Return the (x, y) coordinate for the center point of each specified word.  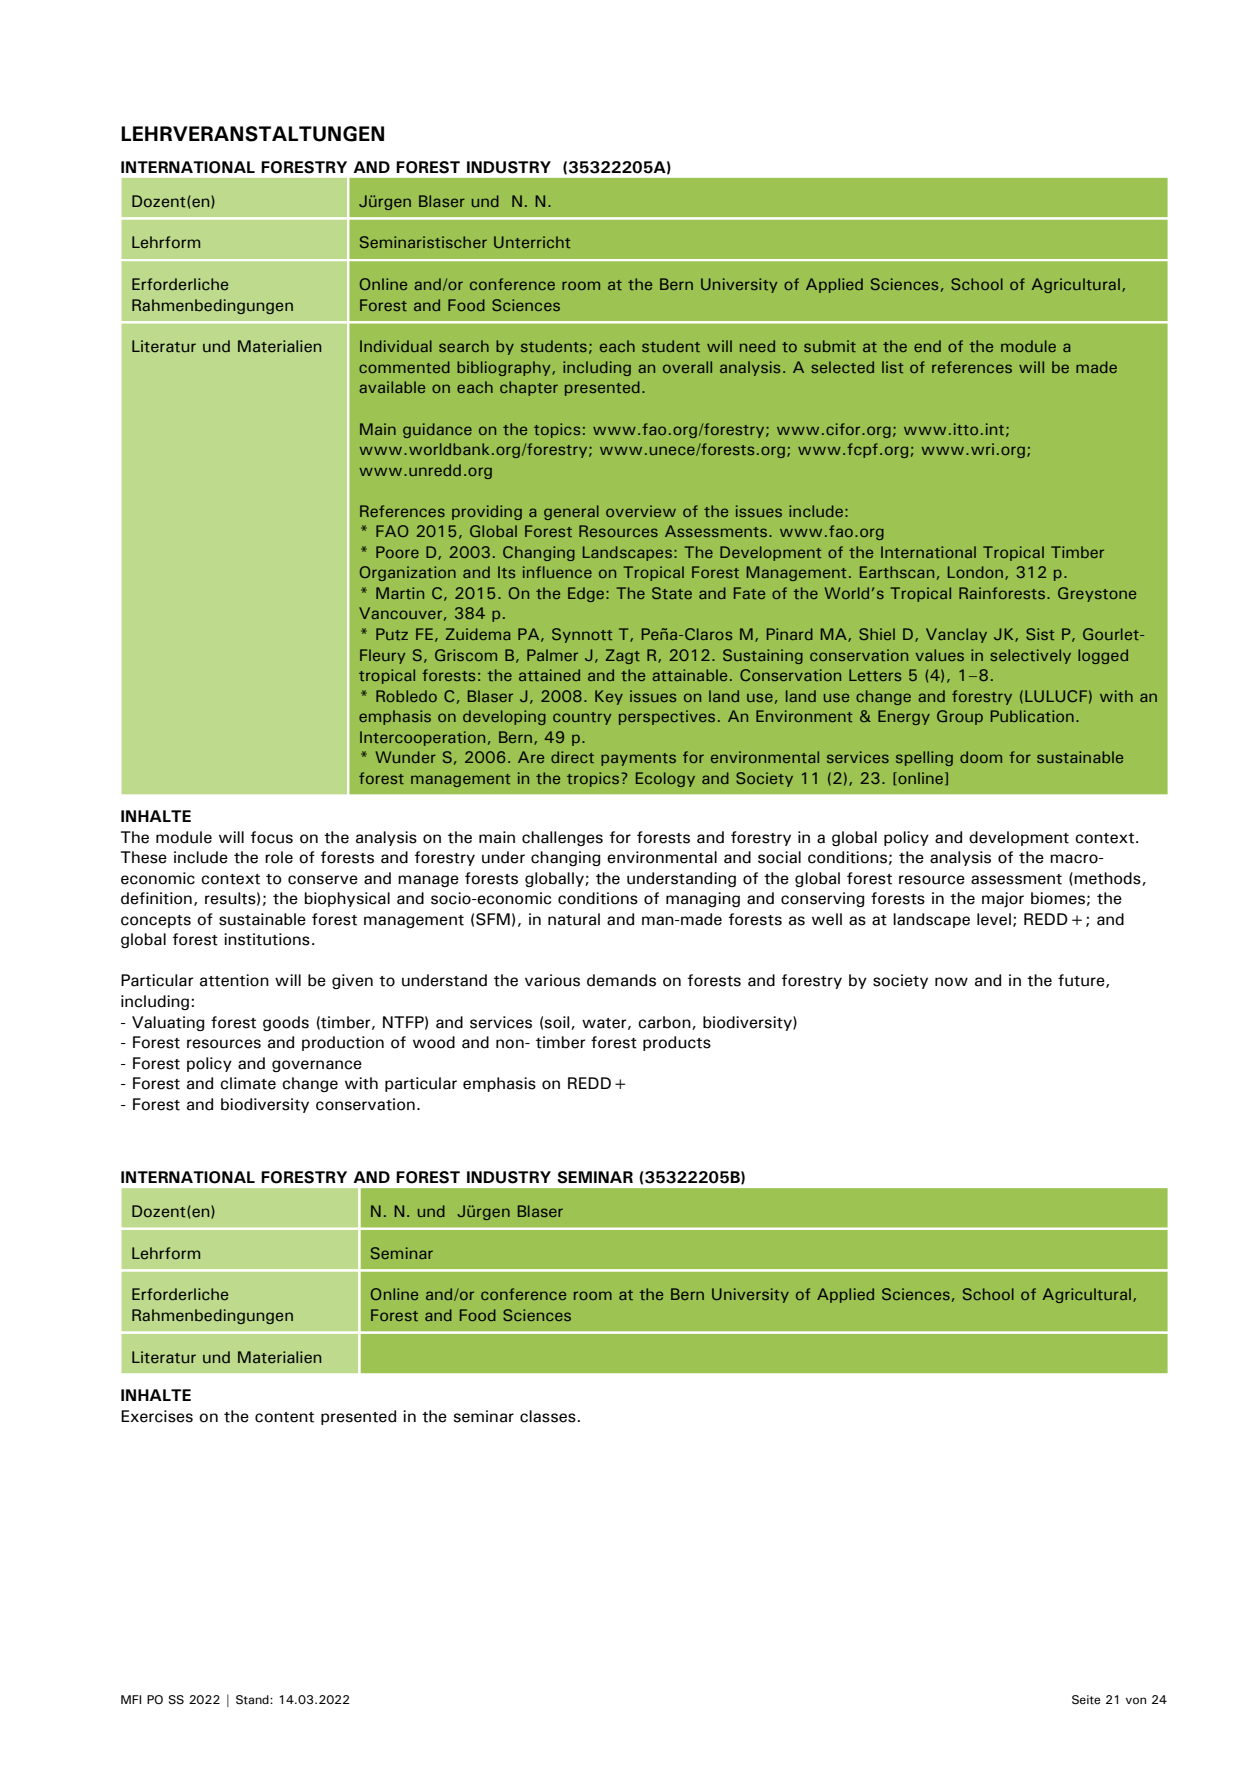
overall (687, 367)
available (392, 387)
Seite (1086, 1700)
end (927, 346)
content (284, 1417)
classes (549, 1416)
